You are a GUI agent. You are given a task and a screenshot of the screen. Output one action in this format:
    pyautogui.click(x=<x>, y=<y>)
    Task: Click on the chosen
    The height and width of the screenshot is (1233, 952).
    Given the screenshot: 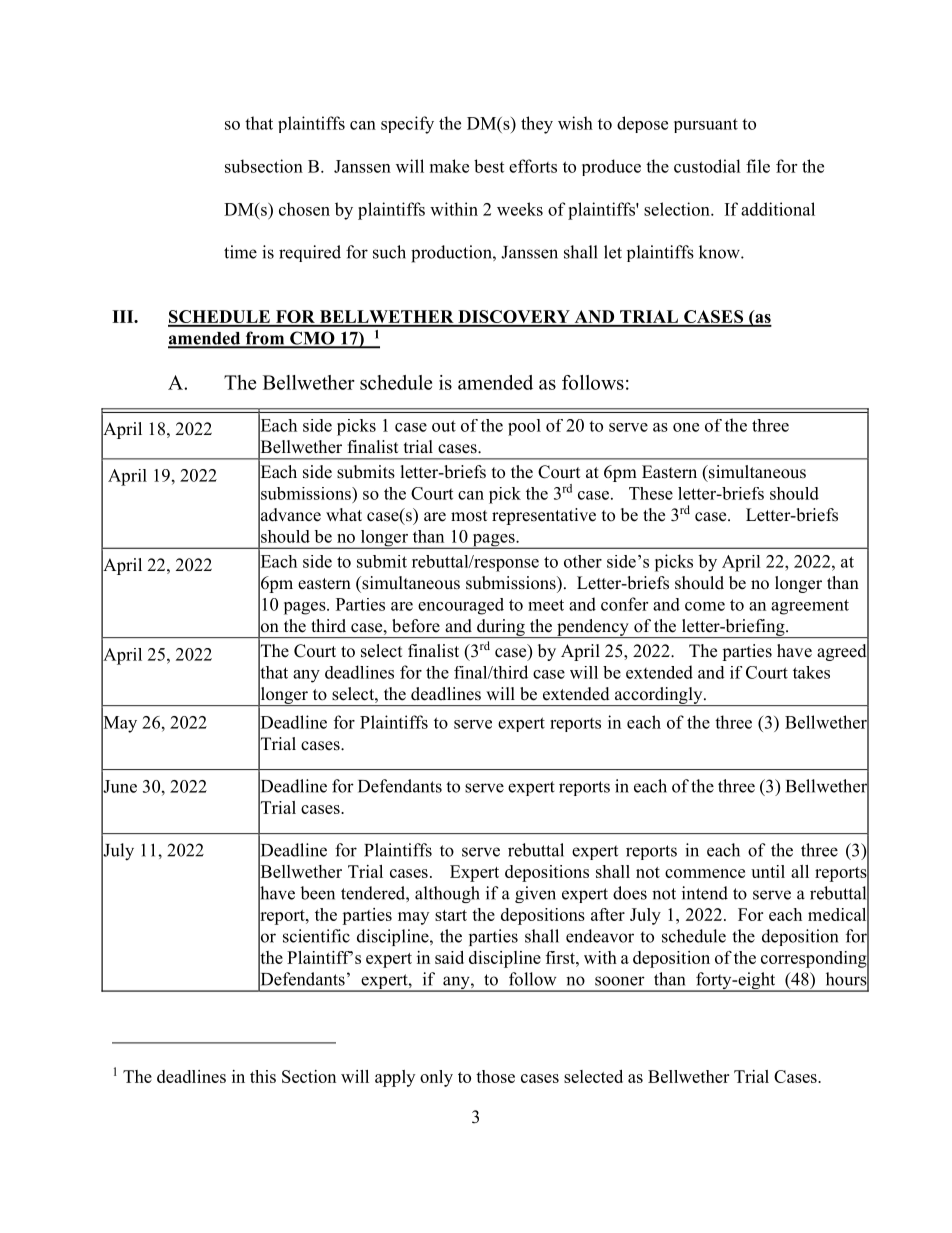 What is the action you would take?
    pyautogui.click(x=304, y=209)
